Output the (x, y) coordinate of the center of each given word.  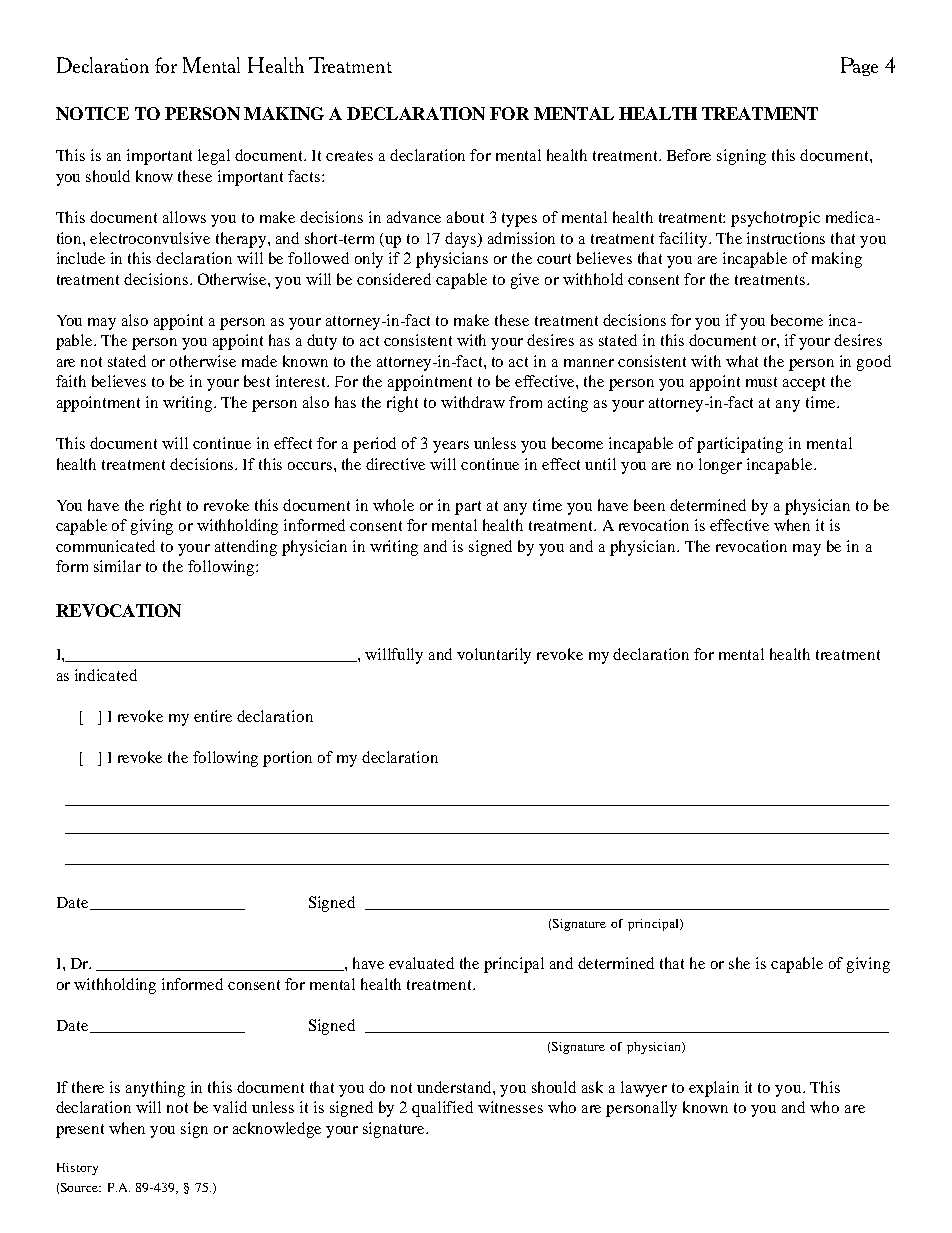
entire (213, 716)
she (739, 963)
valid (230, 1107)
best (257, 381)
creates (349, 156)
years (451, 447)
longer (720, 466)
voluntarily (494, 656)
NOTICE (92, 113)
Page (859, 66)
